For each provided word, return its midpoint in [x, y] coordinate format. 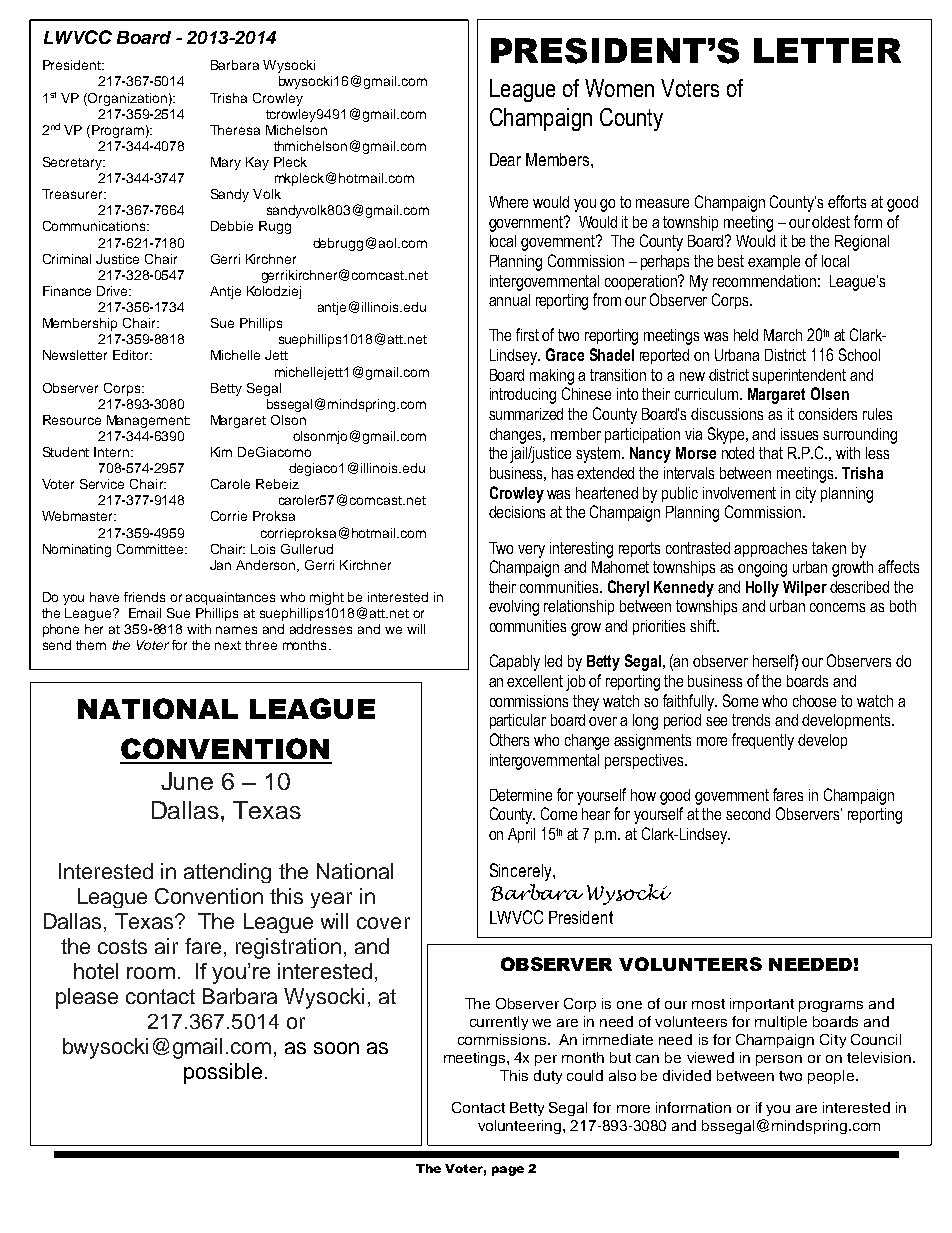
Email [145, 613]
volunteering [521, 1127]
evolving [514, 608]
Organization [126, 99]
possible [223, 1073]
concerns [837, 607]
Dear [505, 159]
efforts [847, 201]
